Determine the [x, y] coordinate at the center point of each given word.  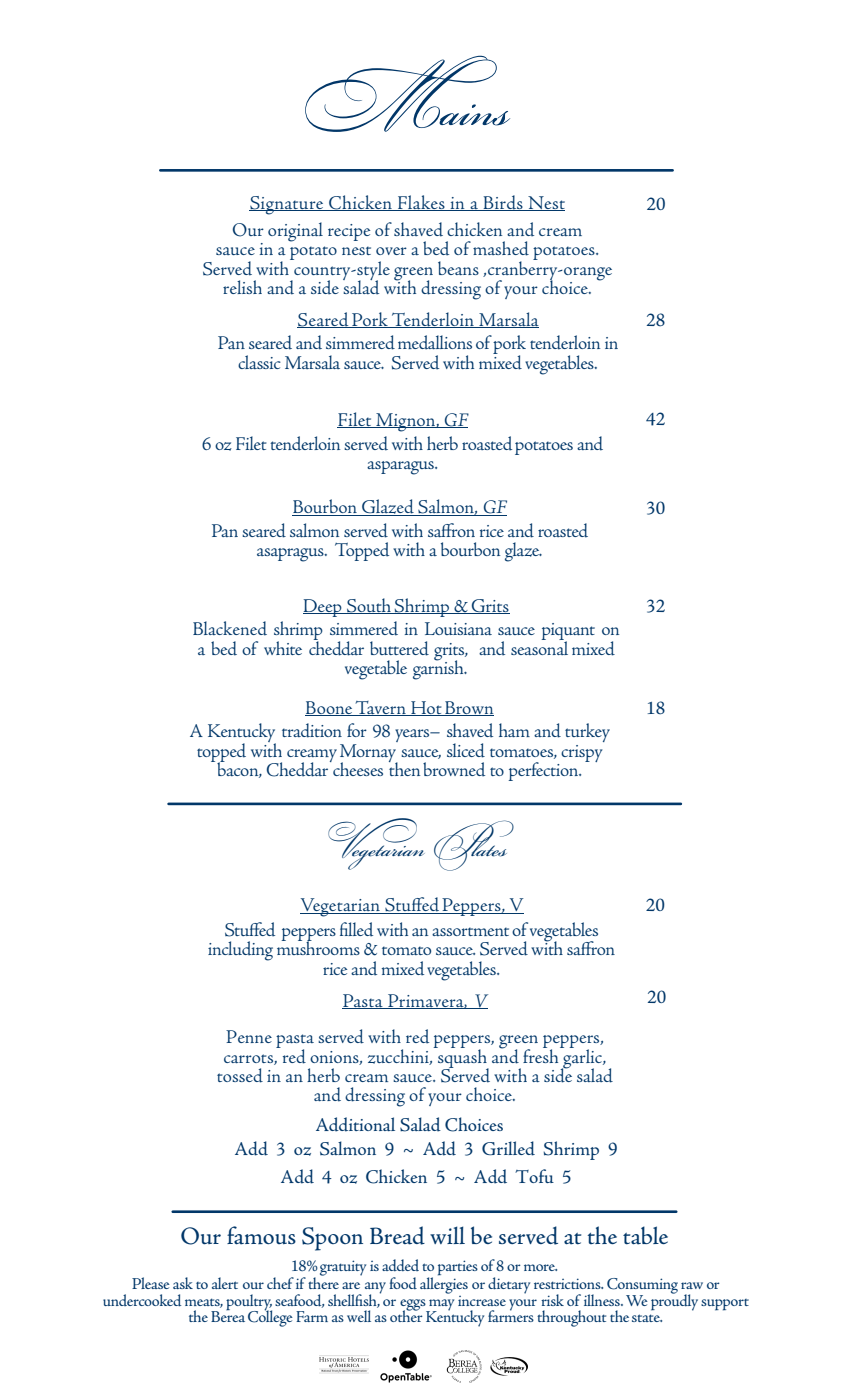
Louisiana [458, 628]
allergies [444, 1284]
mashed [501, 248]
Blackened [230, 628]
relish [242, 287]
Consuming [642, 1287]
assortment [470, 931]
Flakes [421, 203]
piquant [568, 633]
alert [225, 1283]
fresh [542, 1054]
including [240, 951]
